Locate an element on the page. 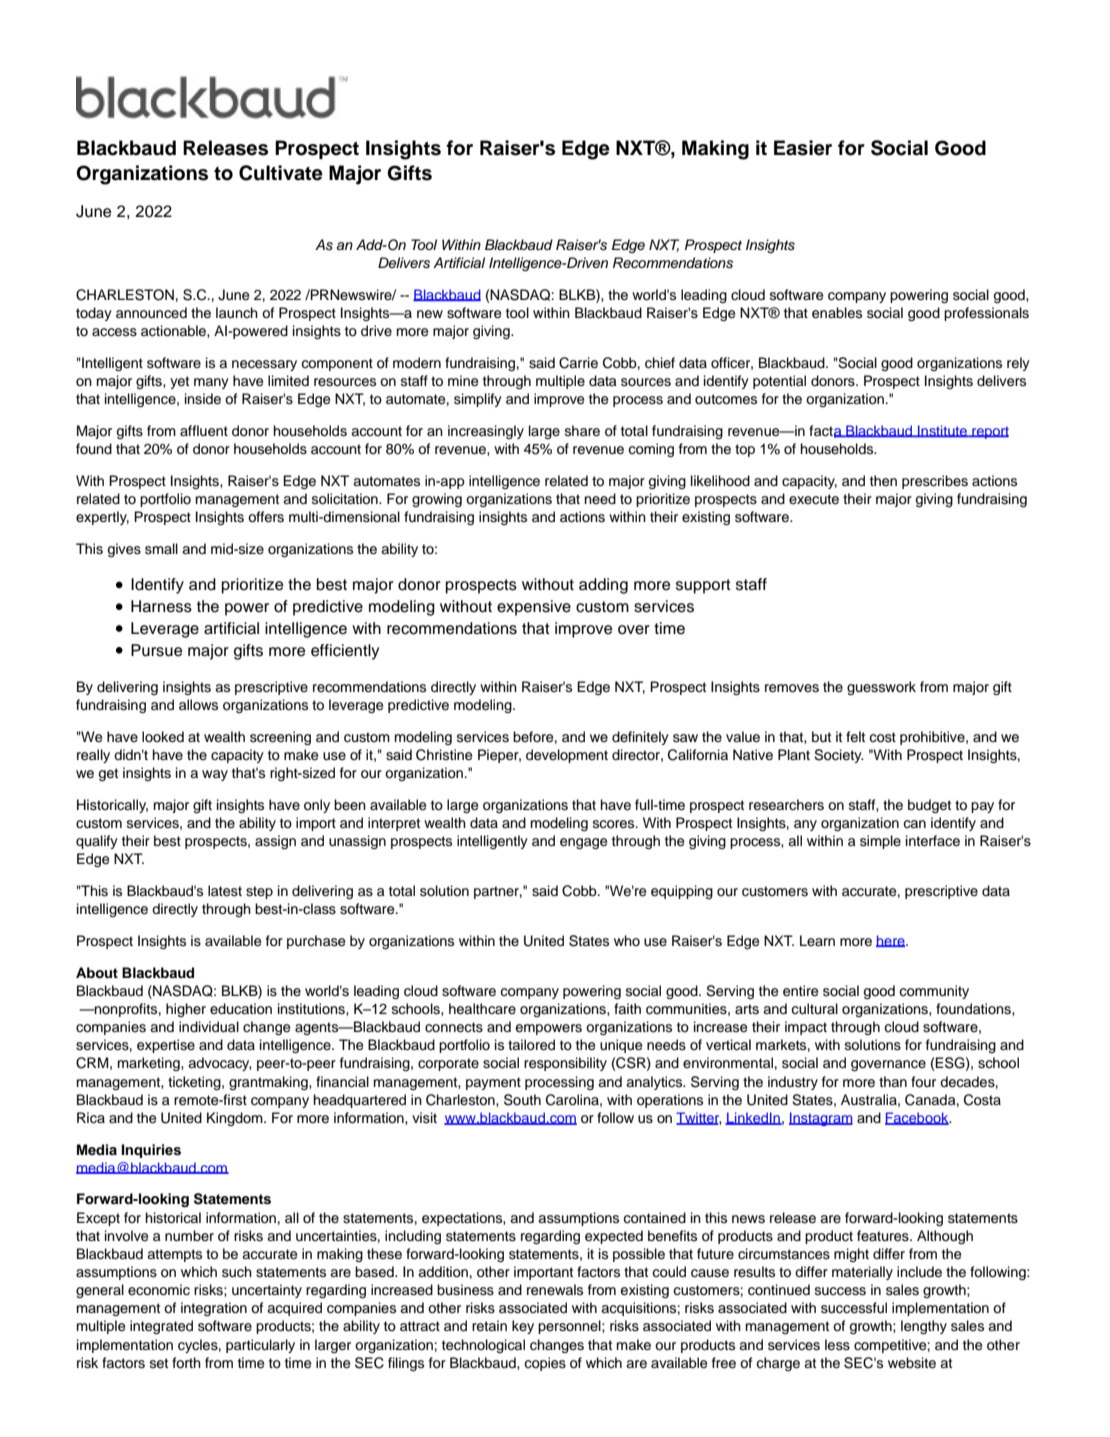  way is located at coordinates (215, 775).
